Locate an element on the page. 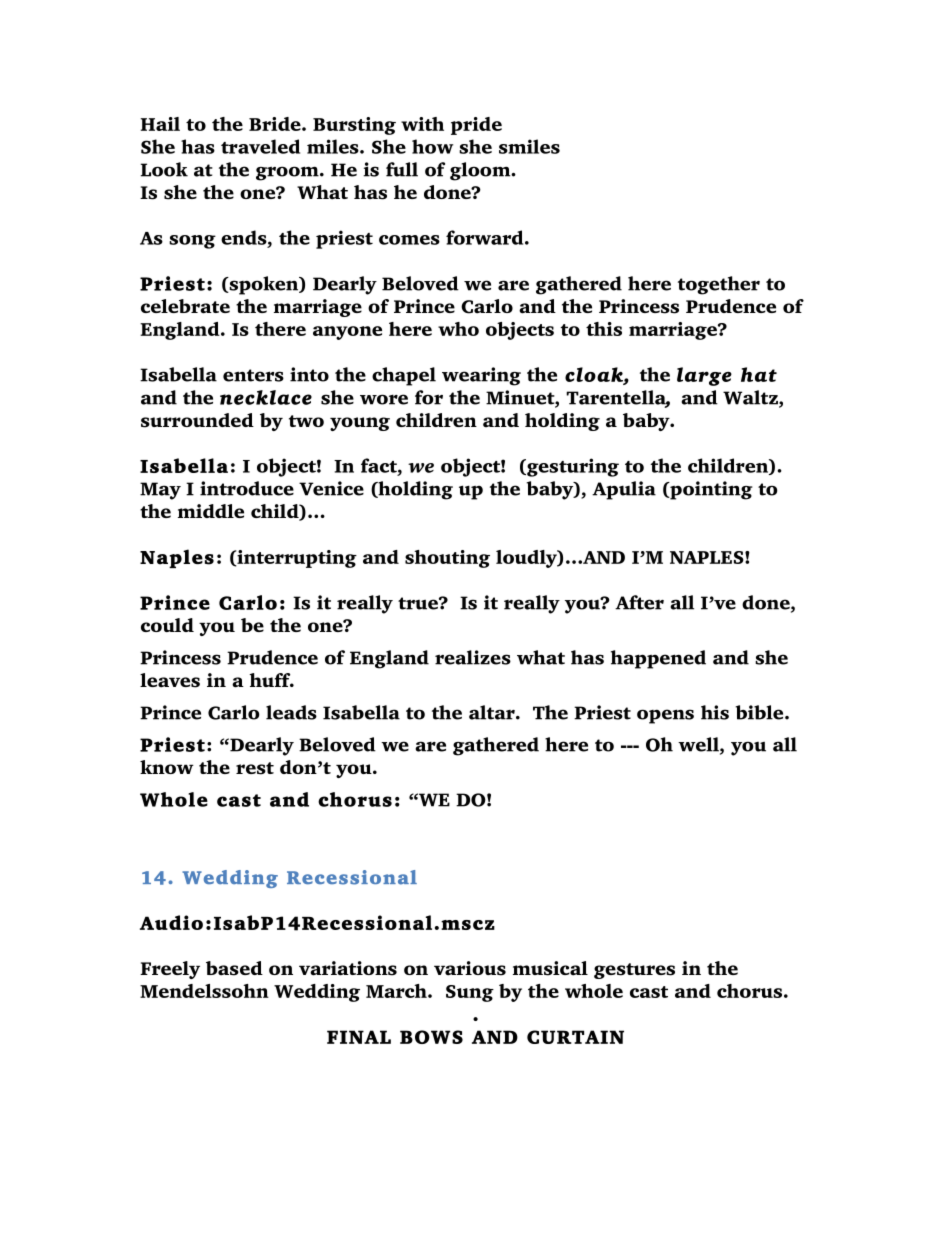  traveled is located at coordinates (260, 146).
